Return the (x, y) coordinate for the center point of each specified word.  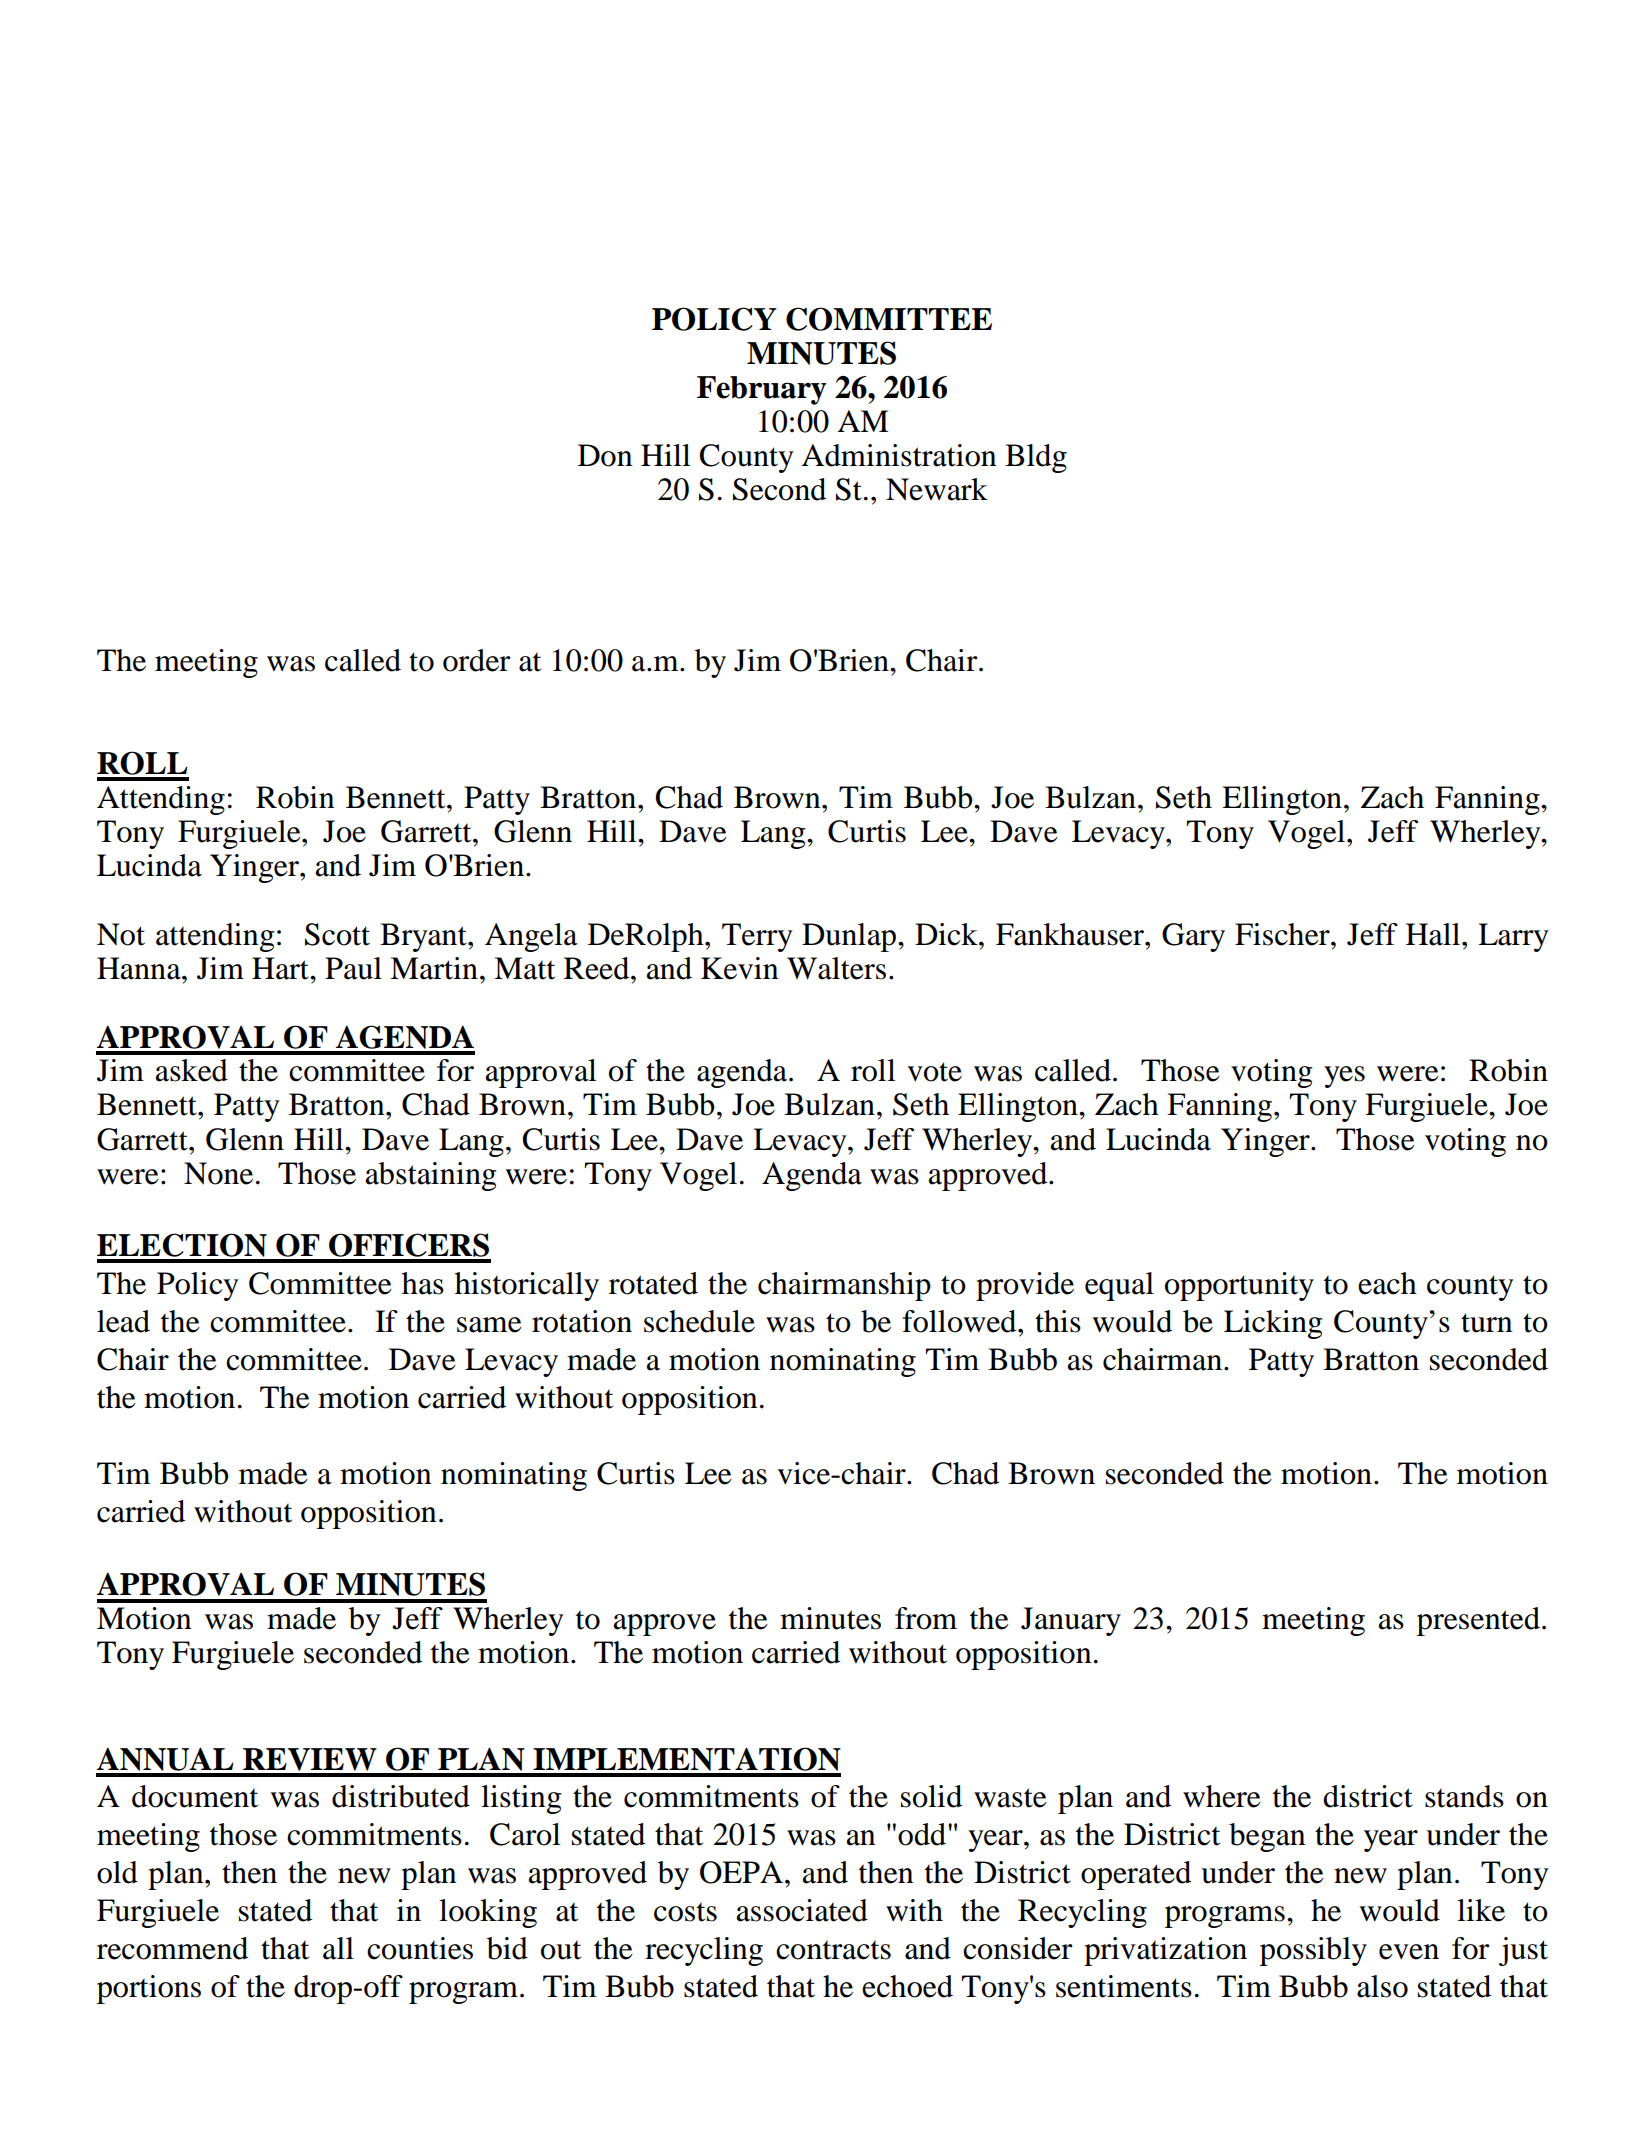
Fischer (1283, 934)
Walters (836, 968)
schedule (699, 1321)
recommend (172, 1948)
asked (191, 1070)
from (926, 1618)
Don (605, 455)
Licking (1273, 1324)
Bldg (1036, 458)
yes (1344, 1077)
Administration (899, 455)
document (195, 1796)
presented (1478, 1621)
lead (123, 1321)
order (476, 660)
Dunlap (850, 937)
